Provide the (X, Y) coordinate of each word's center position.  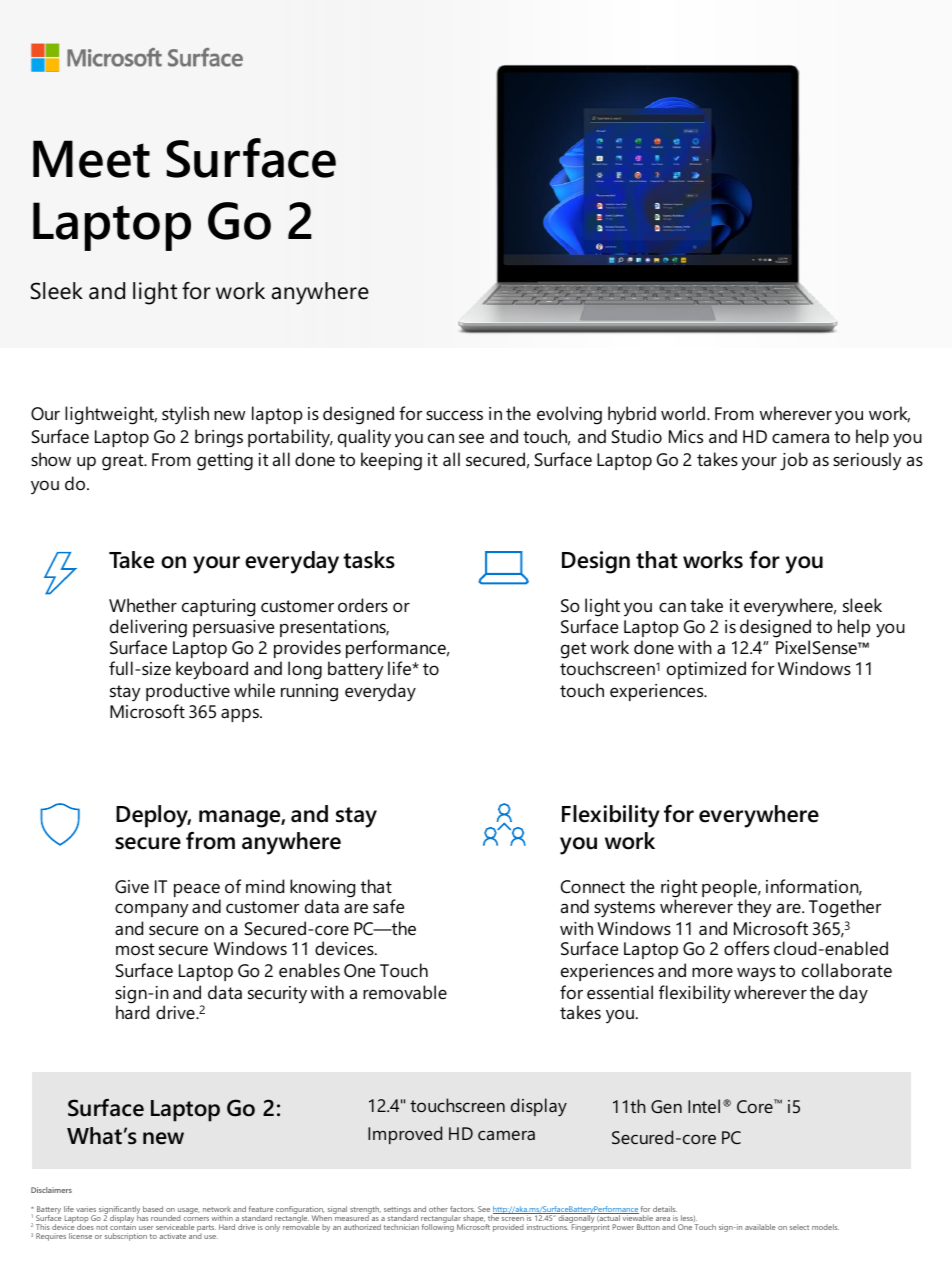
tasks (369, 560)
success (454, 415)
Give (132, 887)
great (124, 462)
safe (388, 906)
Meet (91, 159)
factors (462, 1209)
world (684, 413)
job (794, 461)
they (754, 908)
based (153, 1209)
